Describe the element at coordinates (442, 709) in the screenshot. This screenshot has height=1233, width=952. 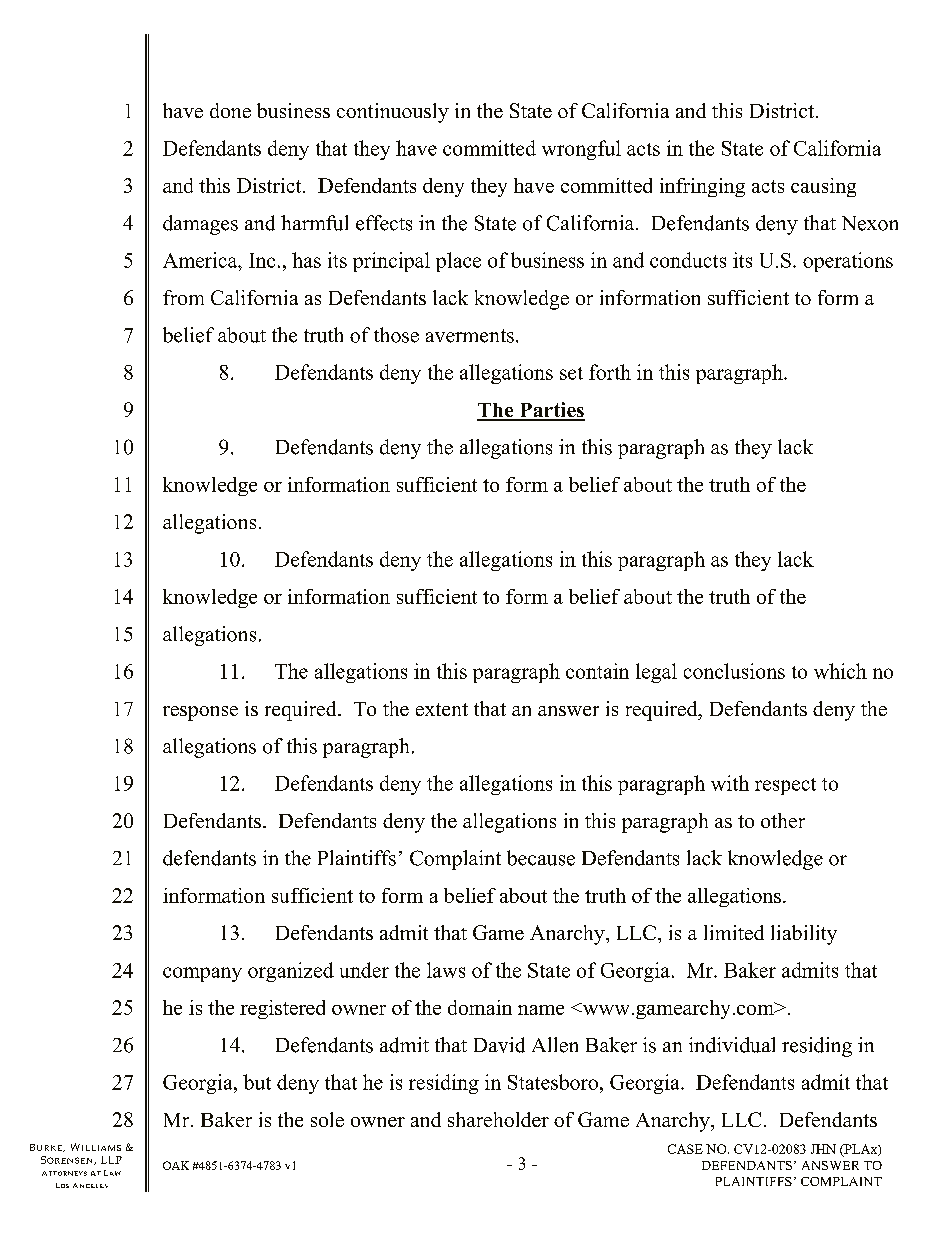
I see `extent` at that location.
